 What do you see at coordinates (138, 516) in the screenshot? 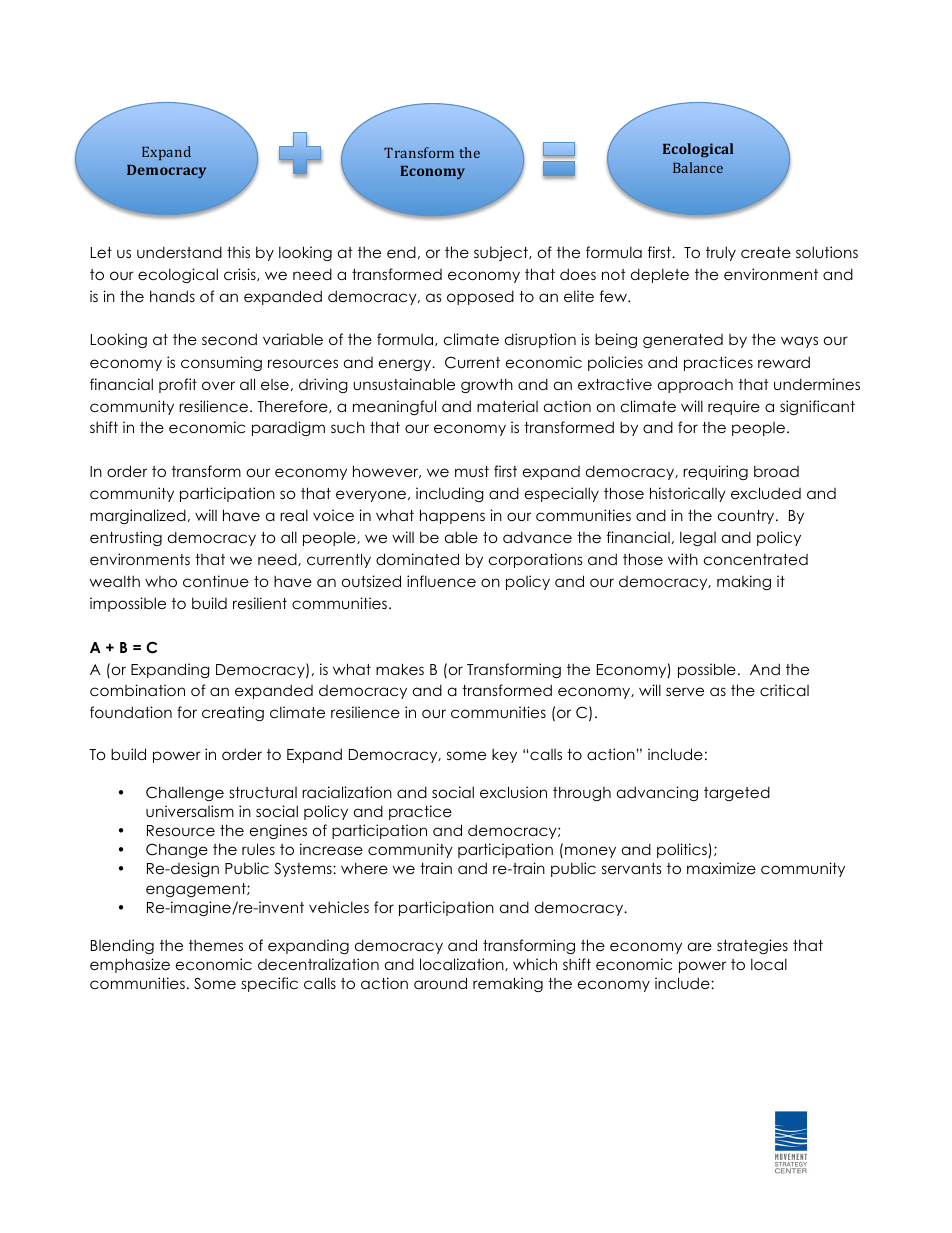
I see `marginalized` at bounding box center [138, 516].
